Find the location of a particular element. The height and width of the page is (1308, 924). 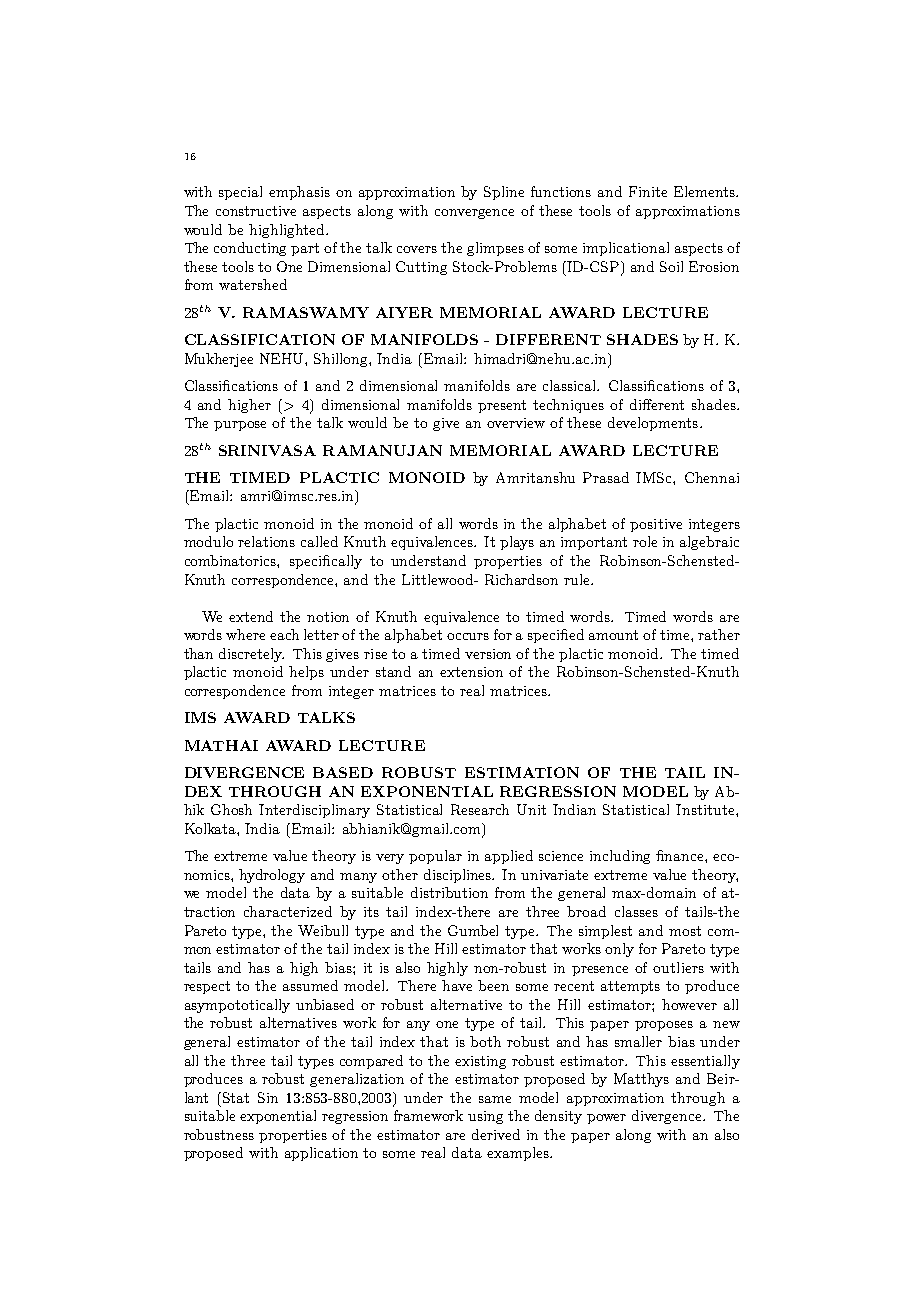

application is located at coordinates (321, 1154).
